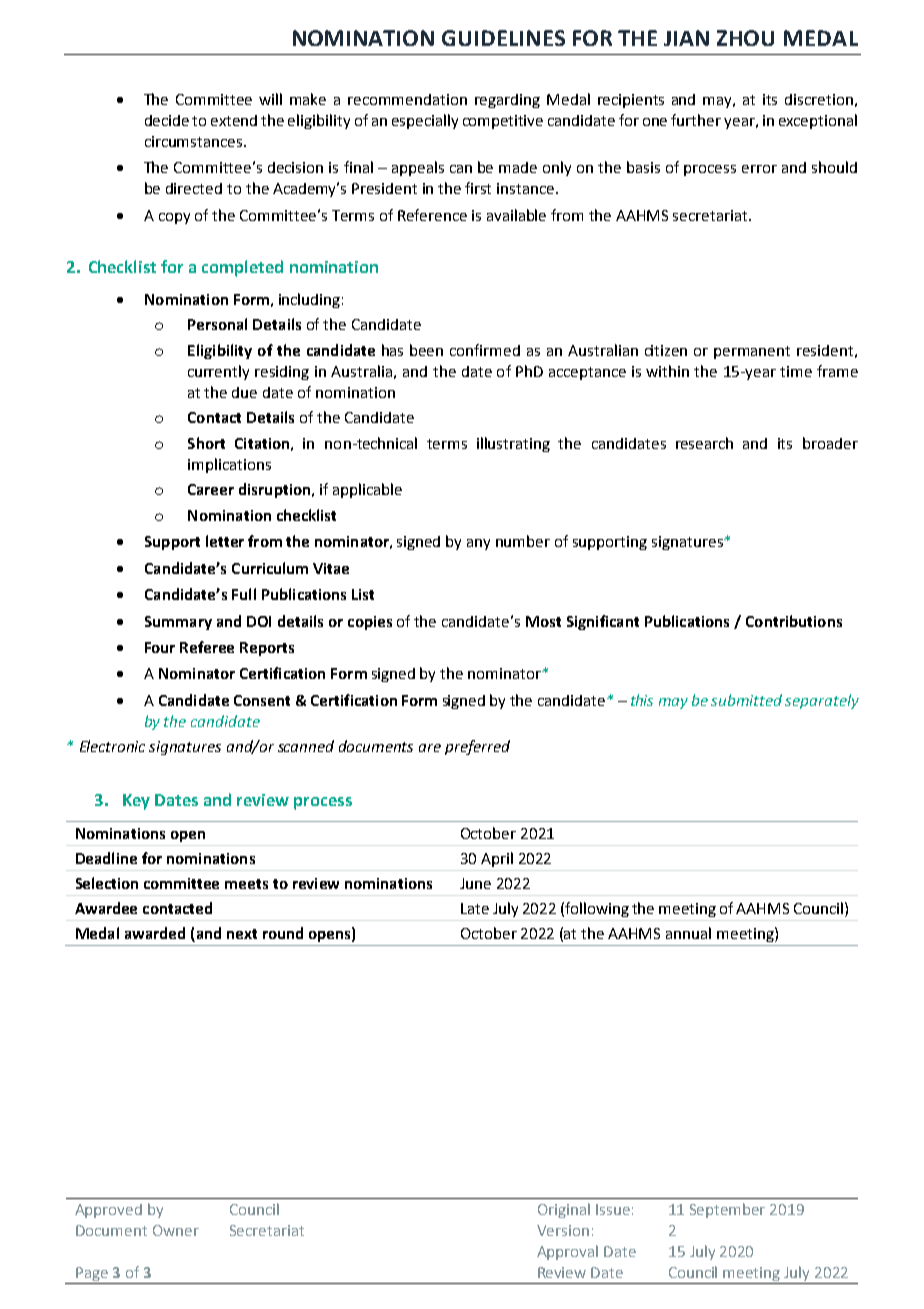 The width and height of the screenshot is (924, 1309). Describe the element at coordinates (167, 120) in the screenshot. I see `decide` at that location.
